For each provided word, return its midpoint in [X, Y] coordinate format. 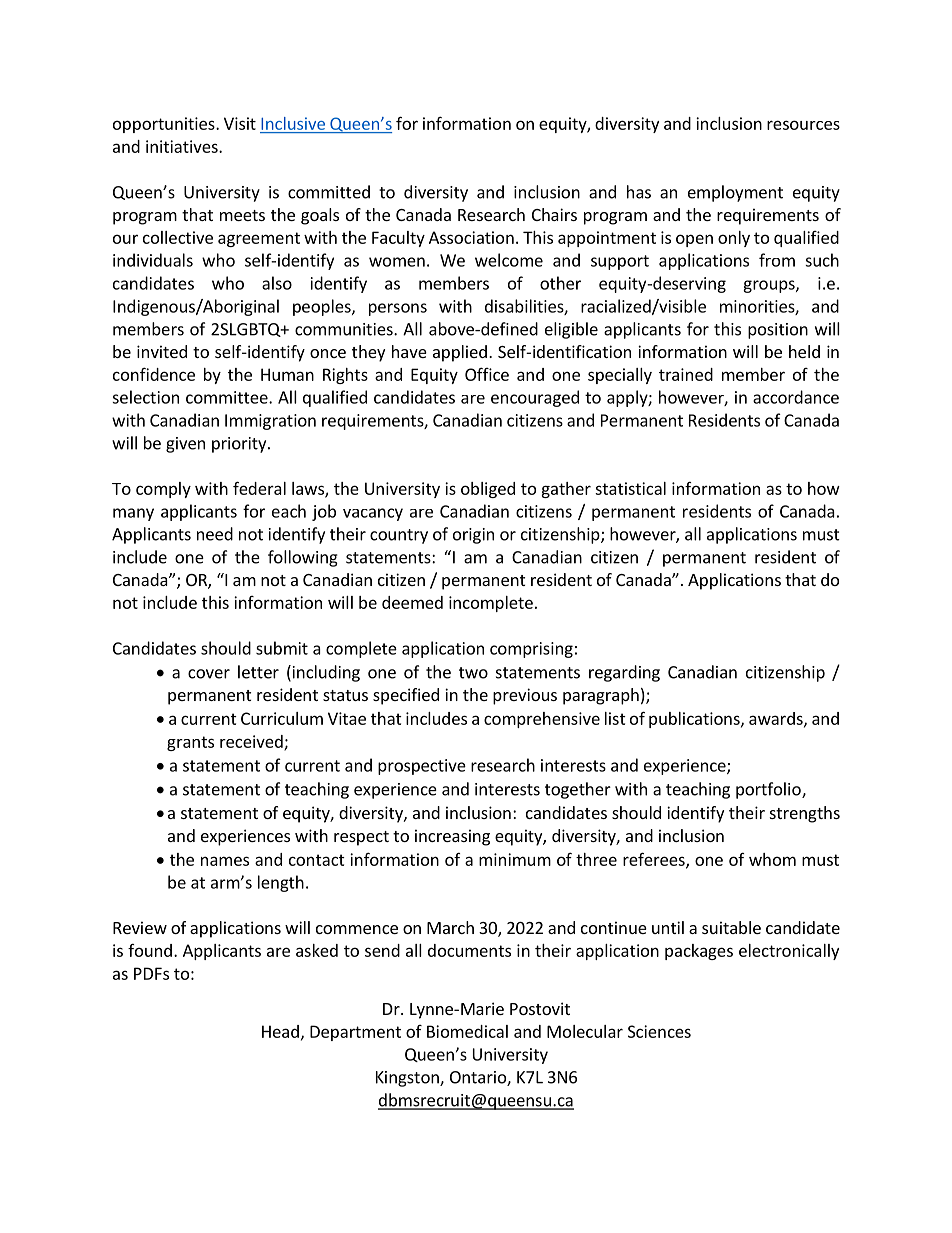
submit [282, 648]
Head [280, 1031]
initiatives [183, 146]
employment [735, 193]
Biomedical [467, 1031]
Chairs [554, 214]
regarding [624, 673]
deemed [412, 602]
